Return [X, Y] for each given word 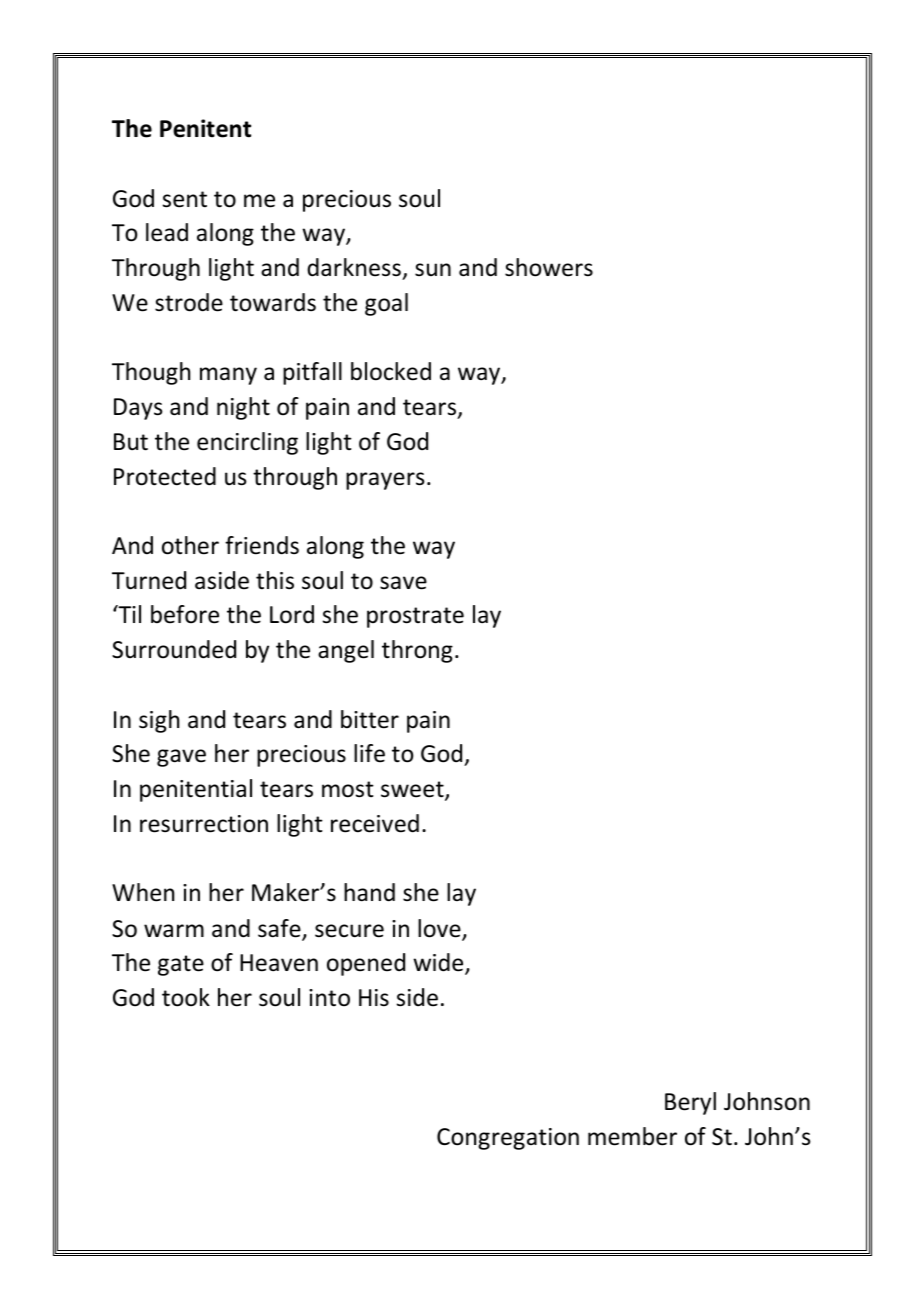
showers [549, 267]
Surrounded [174, 649]
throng [417, 651]
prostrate [415, 617]
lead [167, 232]
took [186, 997]
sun [433, 270]
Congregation [508, 1139]
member [632, 1136]
